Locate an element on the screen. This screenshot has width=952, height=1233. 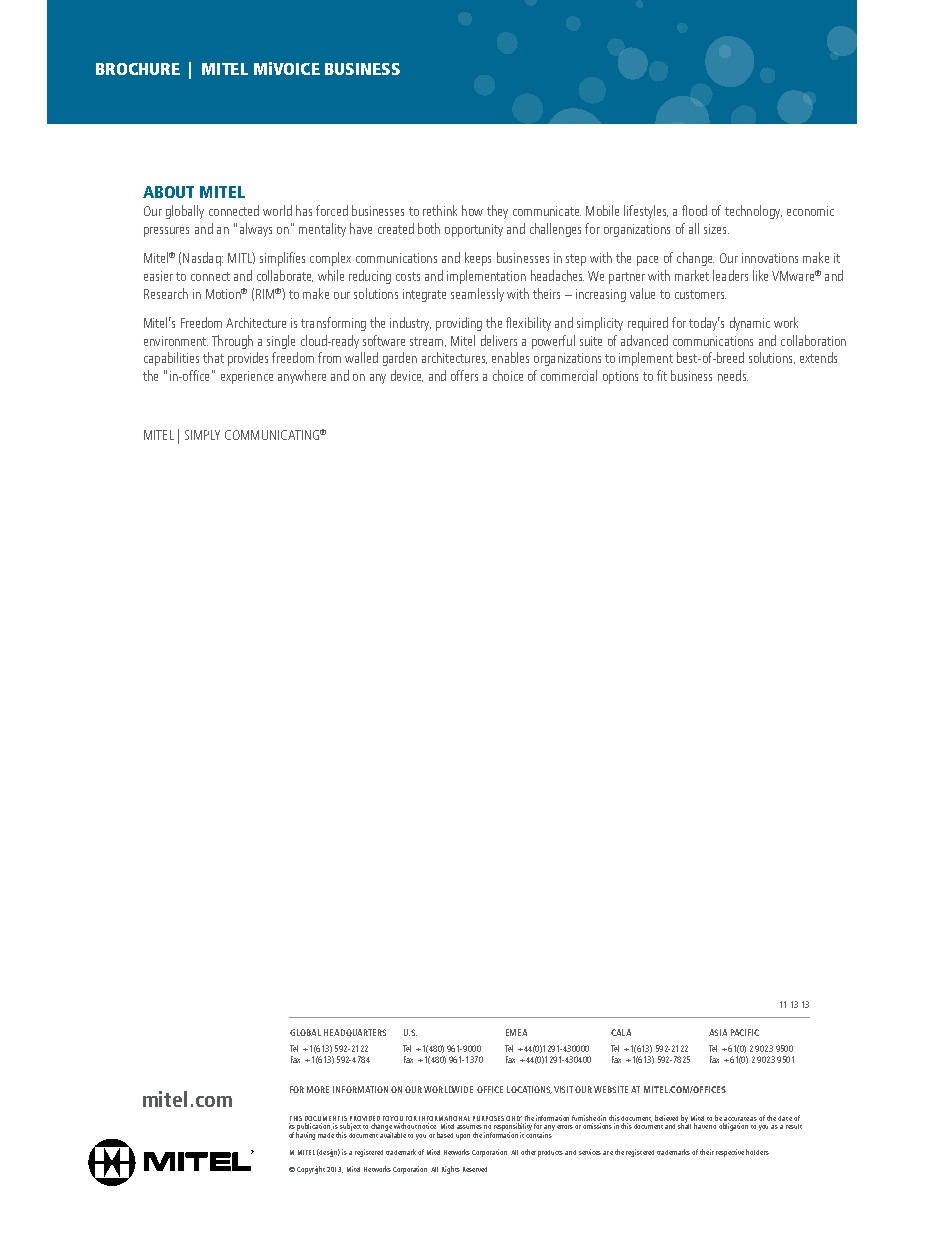
fit is located at coordinates (662, 375).
